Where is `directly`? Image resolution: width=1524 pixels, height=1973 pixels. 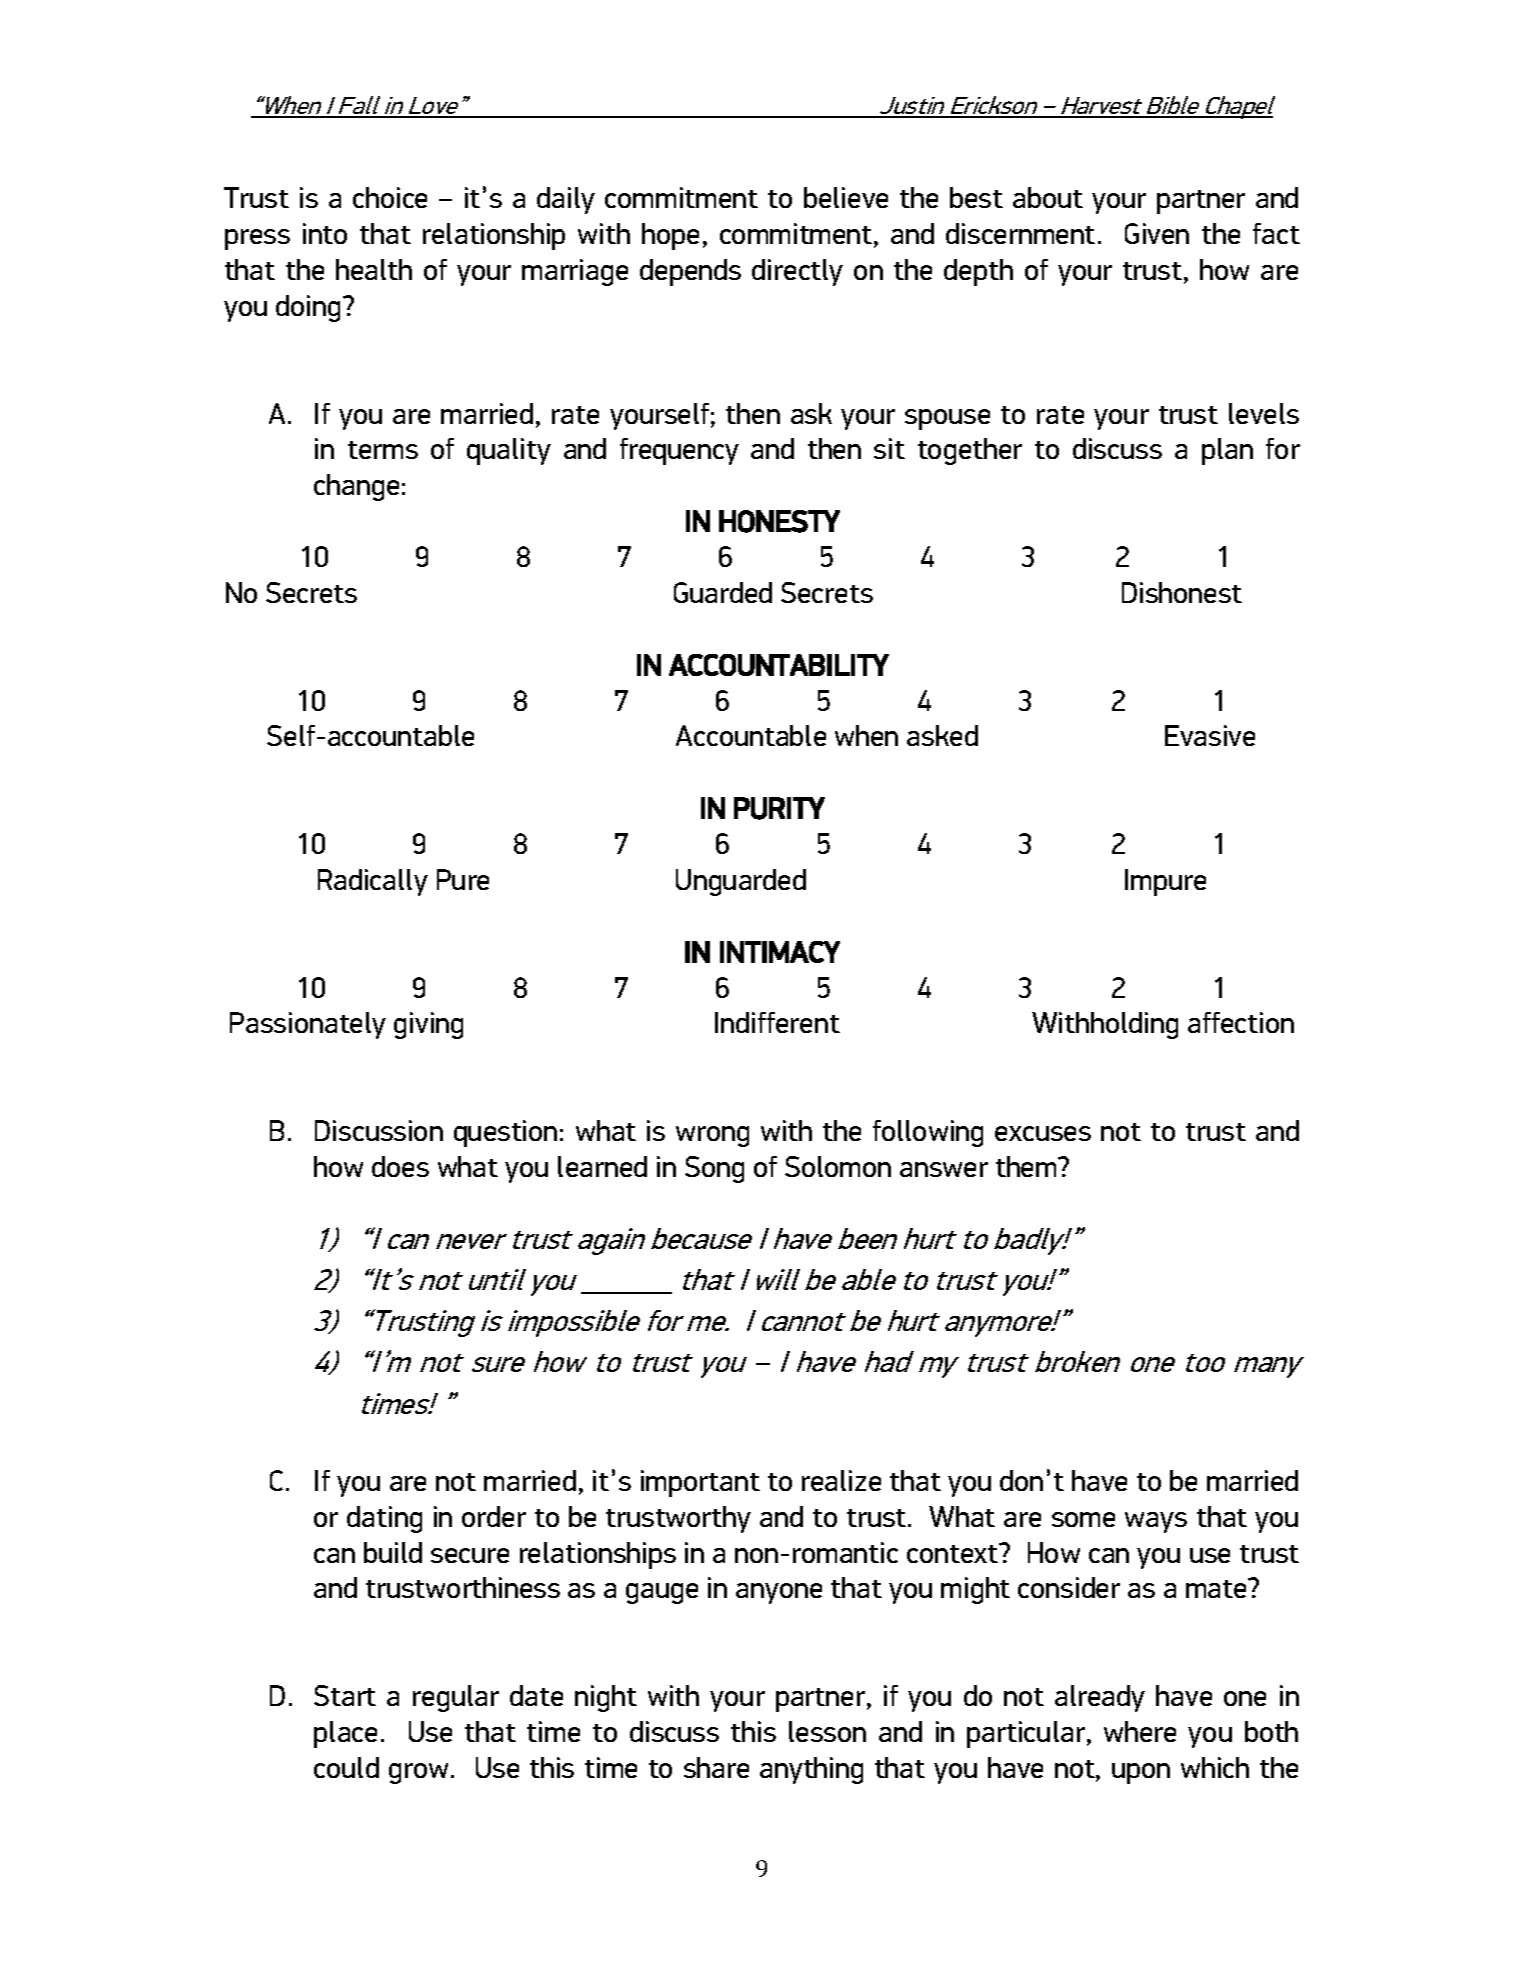
directly is located at coordinates (797, 272).
